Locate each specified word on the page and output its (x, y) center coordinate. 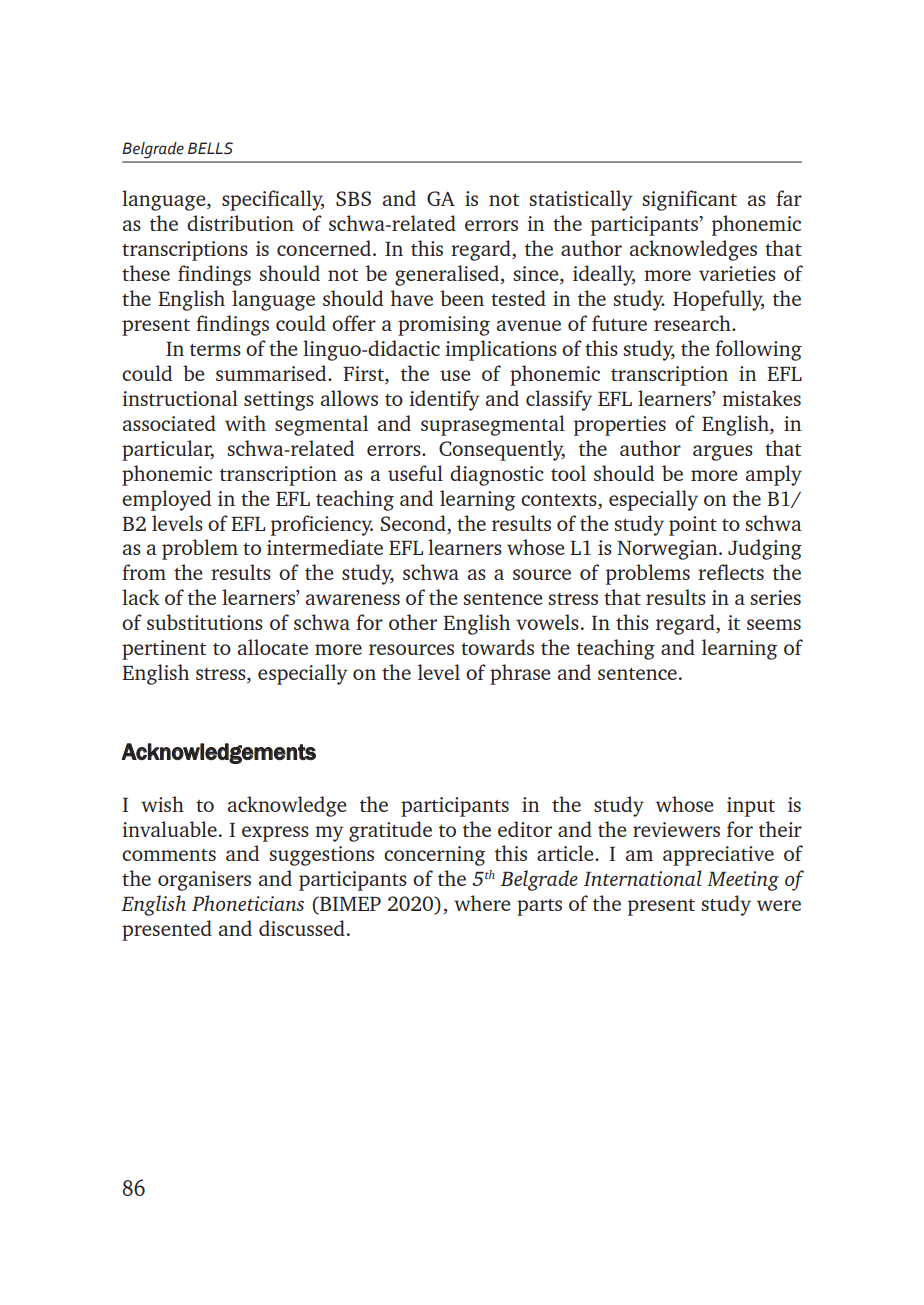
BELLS (210, 148)
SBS (353, 198)
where (482, 903)
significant (689, 200)
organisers (204, 881)
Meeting (743, 881)
